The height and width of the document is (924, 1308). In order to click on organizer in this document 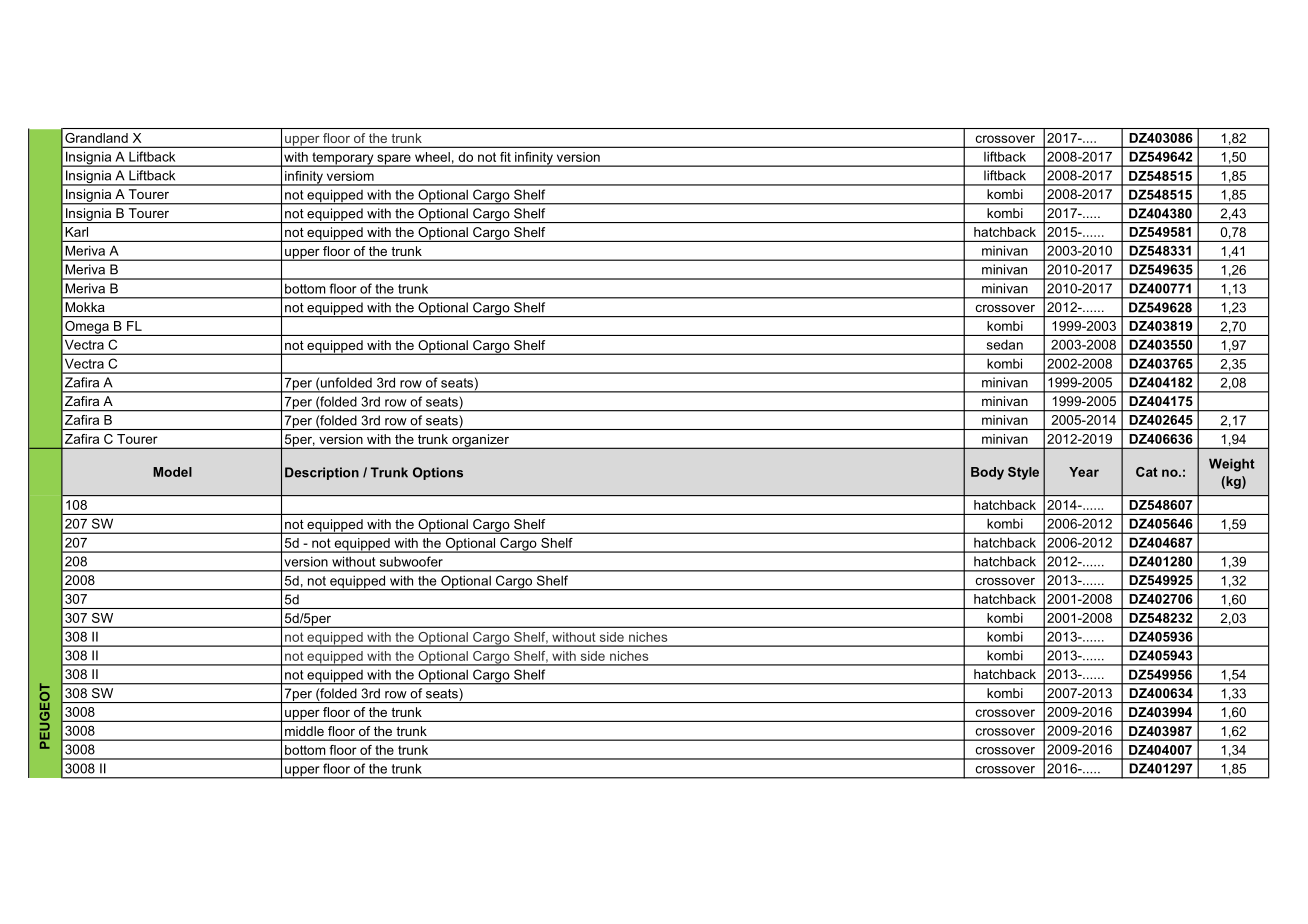, I will do `click(480, 441)`.
